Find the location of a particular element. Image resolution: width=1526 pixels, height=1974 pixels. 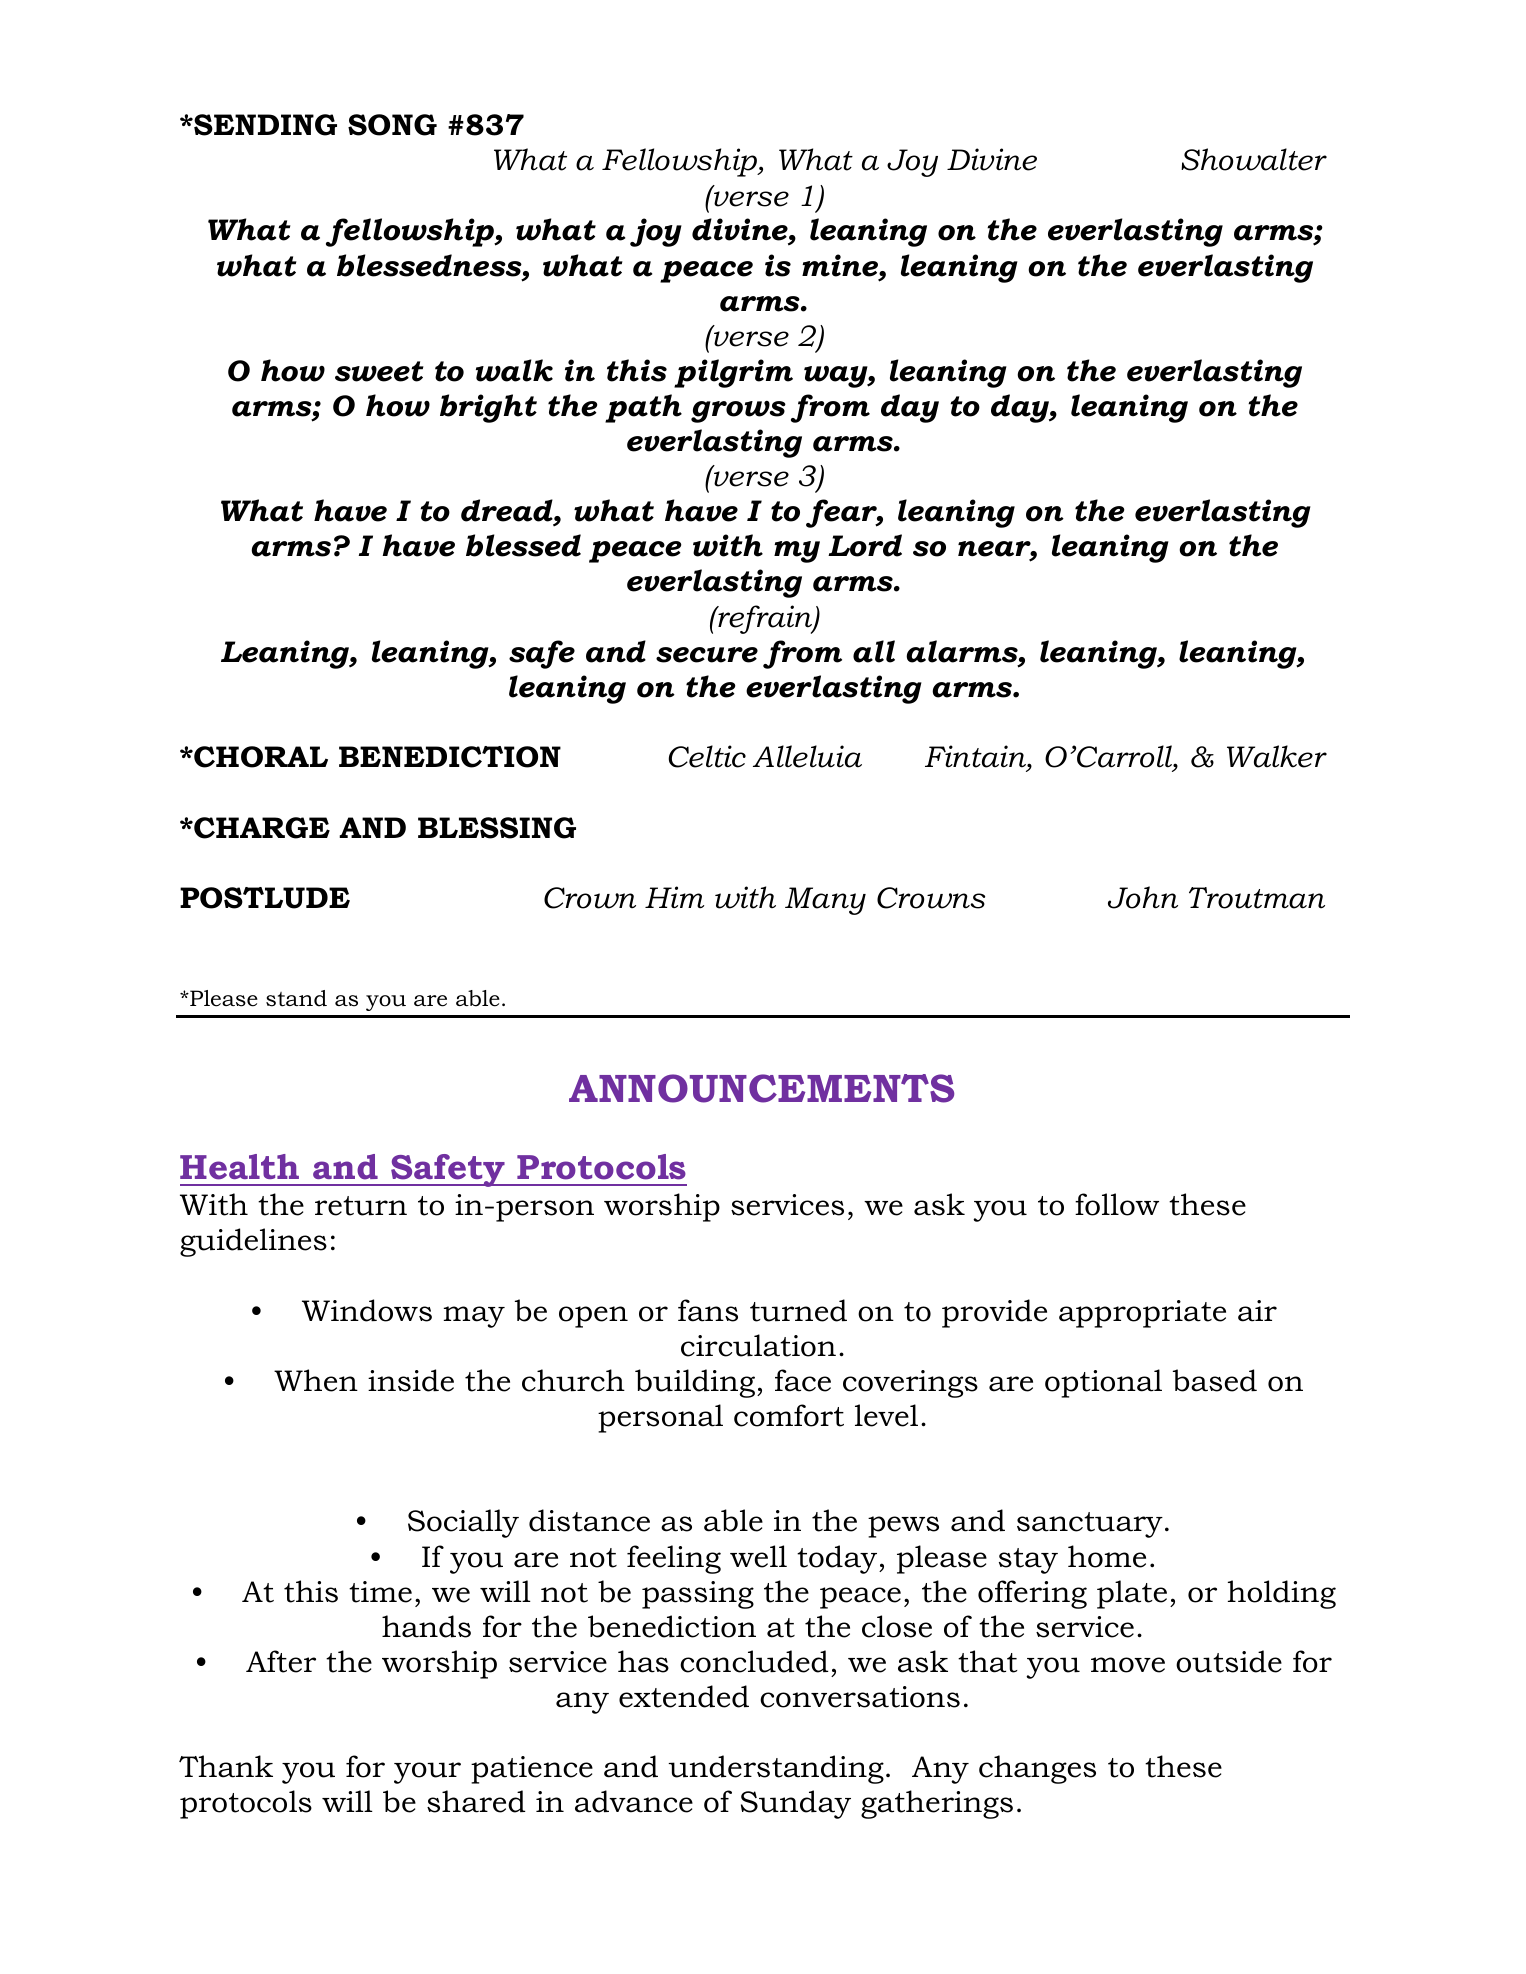

Celtic is located at coordinates (707, 756).
